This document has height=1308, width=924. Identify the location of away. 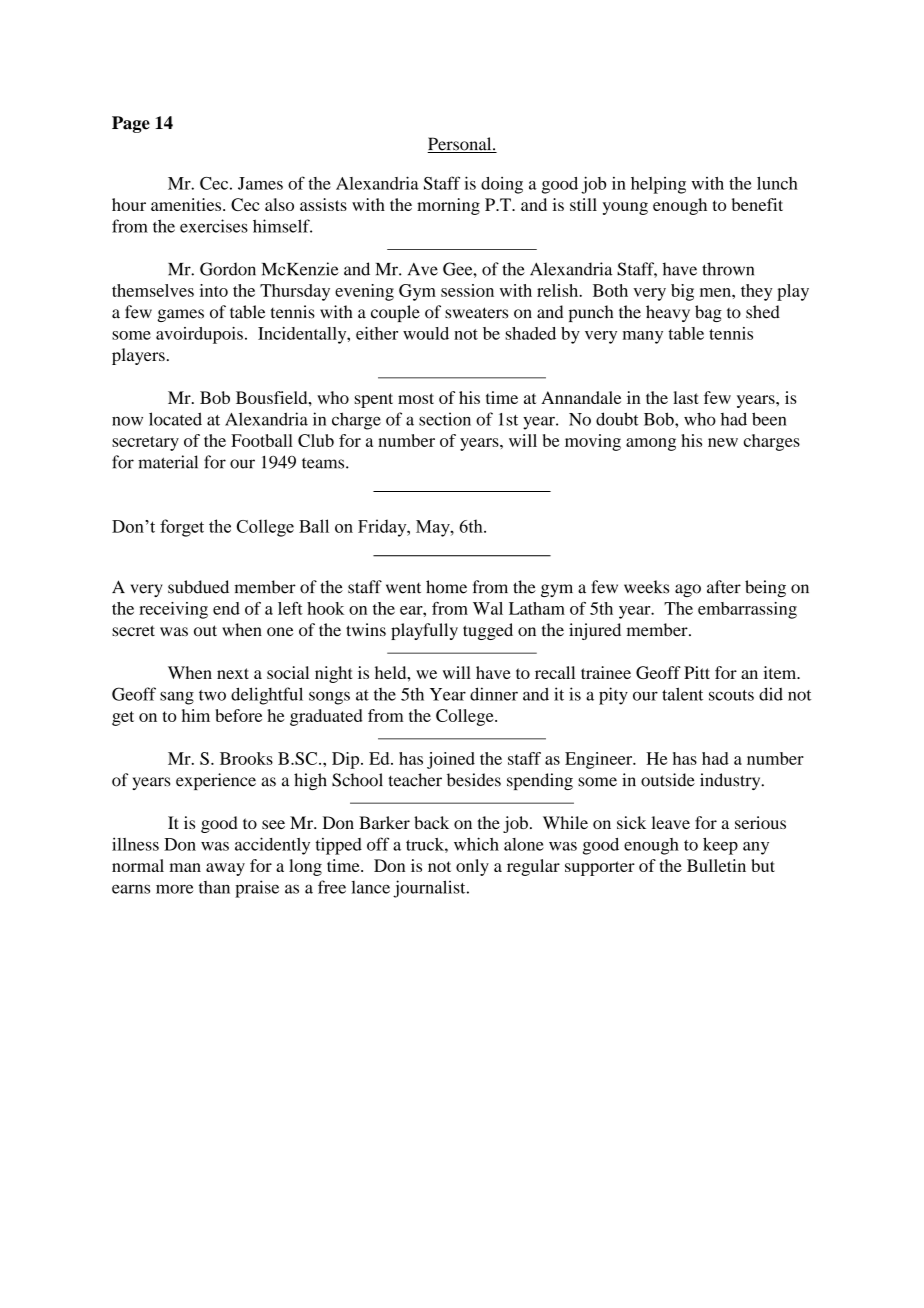
(225, 869).
